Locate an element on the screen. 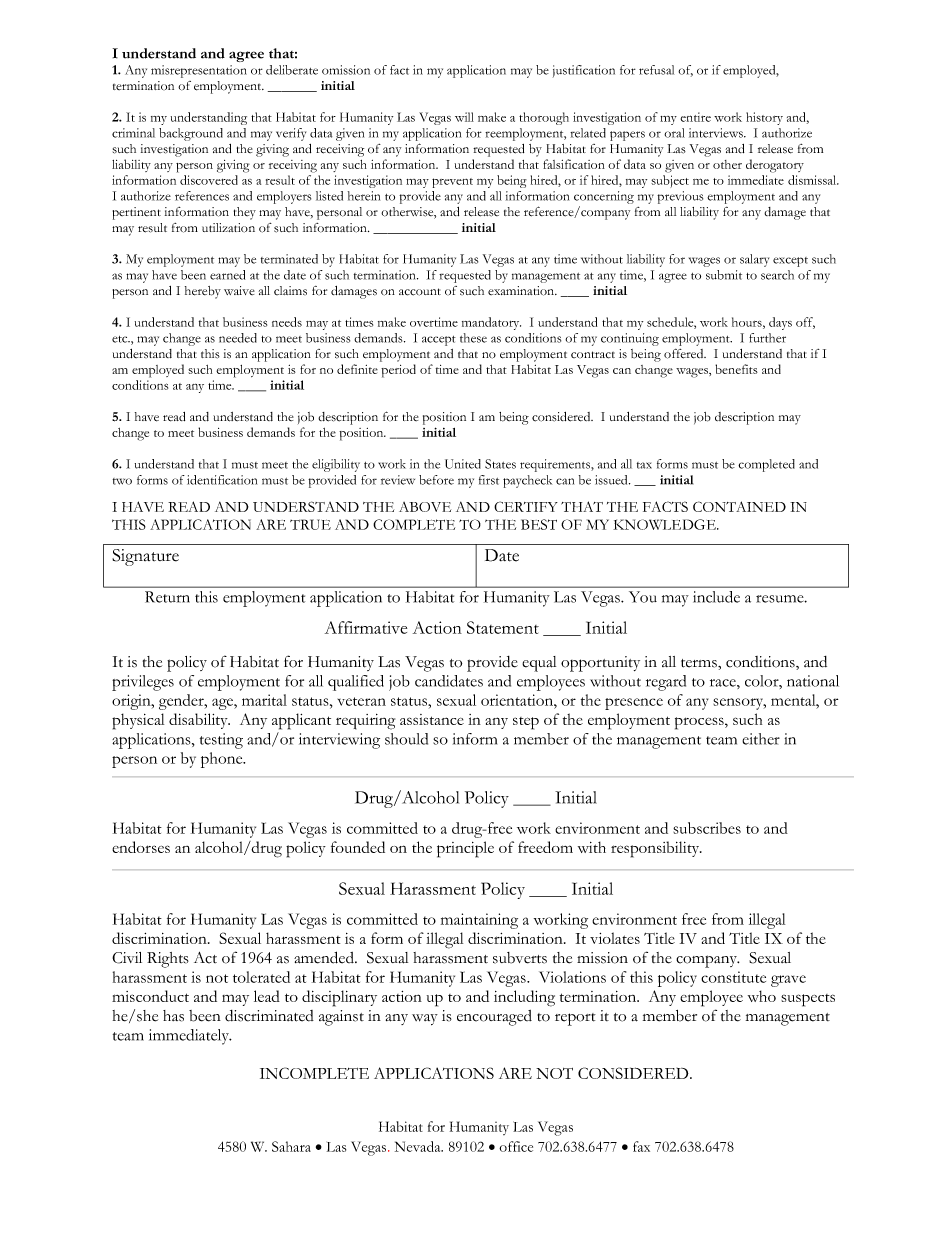 This screenshot has width=952, height=1233. will is located at coordinates (464, 117).
